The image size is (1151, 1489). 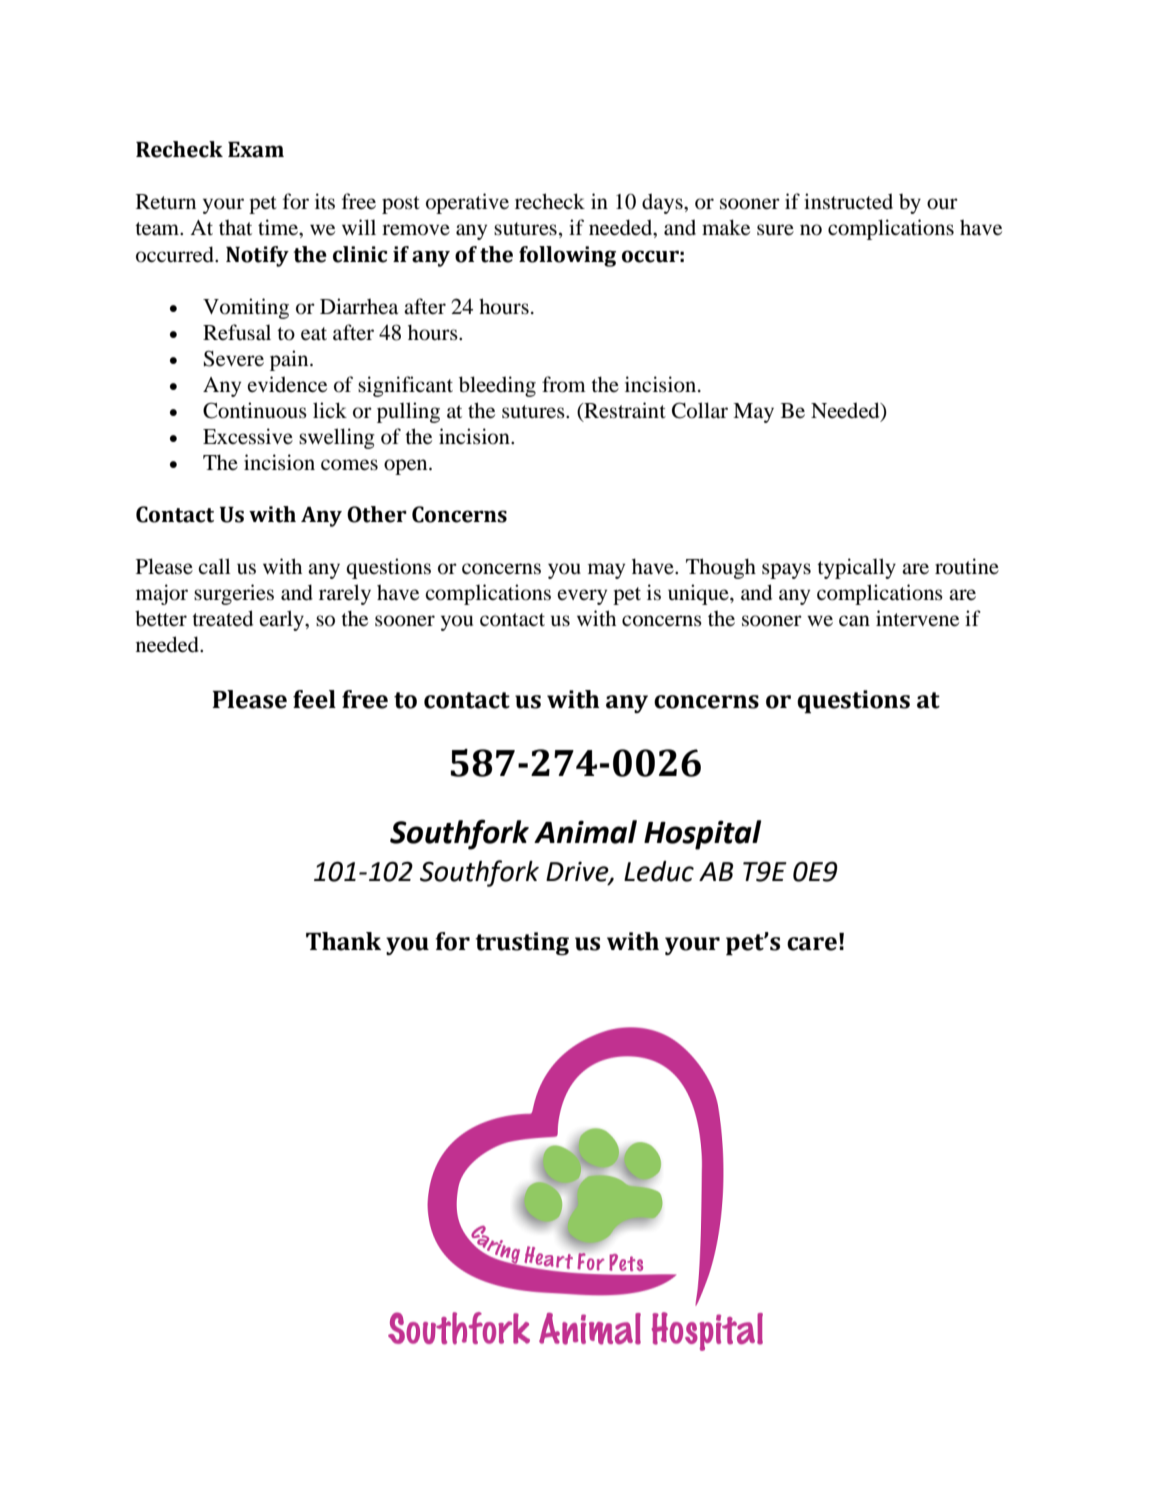 What do you see at coordinates (256, 150) in the image?
I see `Exam` at bounding box center [256, 150].
